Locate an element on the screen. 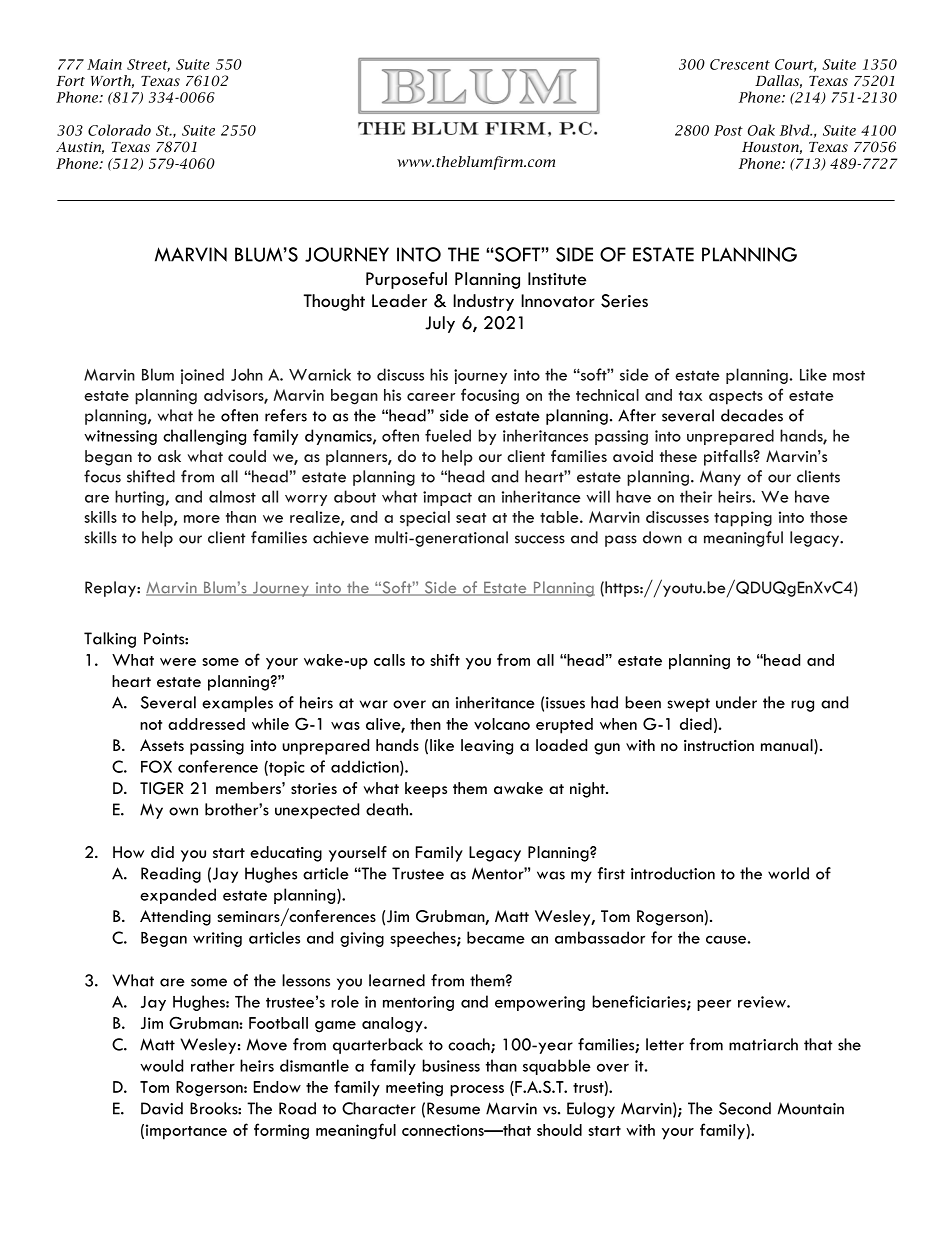 The image size is (952, 1233). Street is located at coordinates (148, 65).
